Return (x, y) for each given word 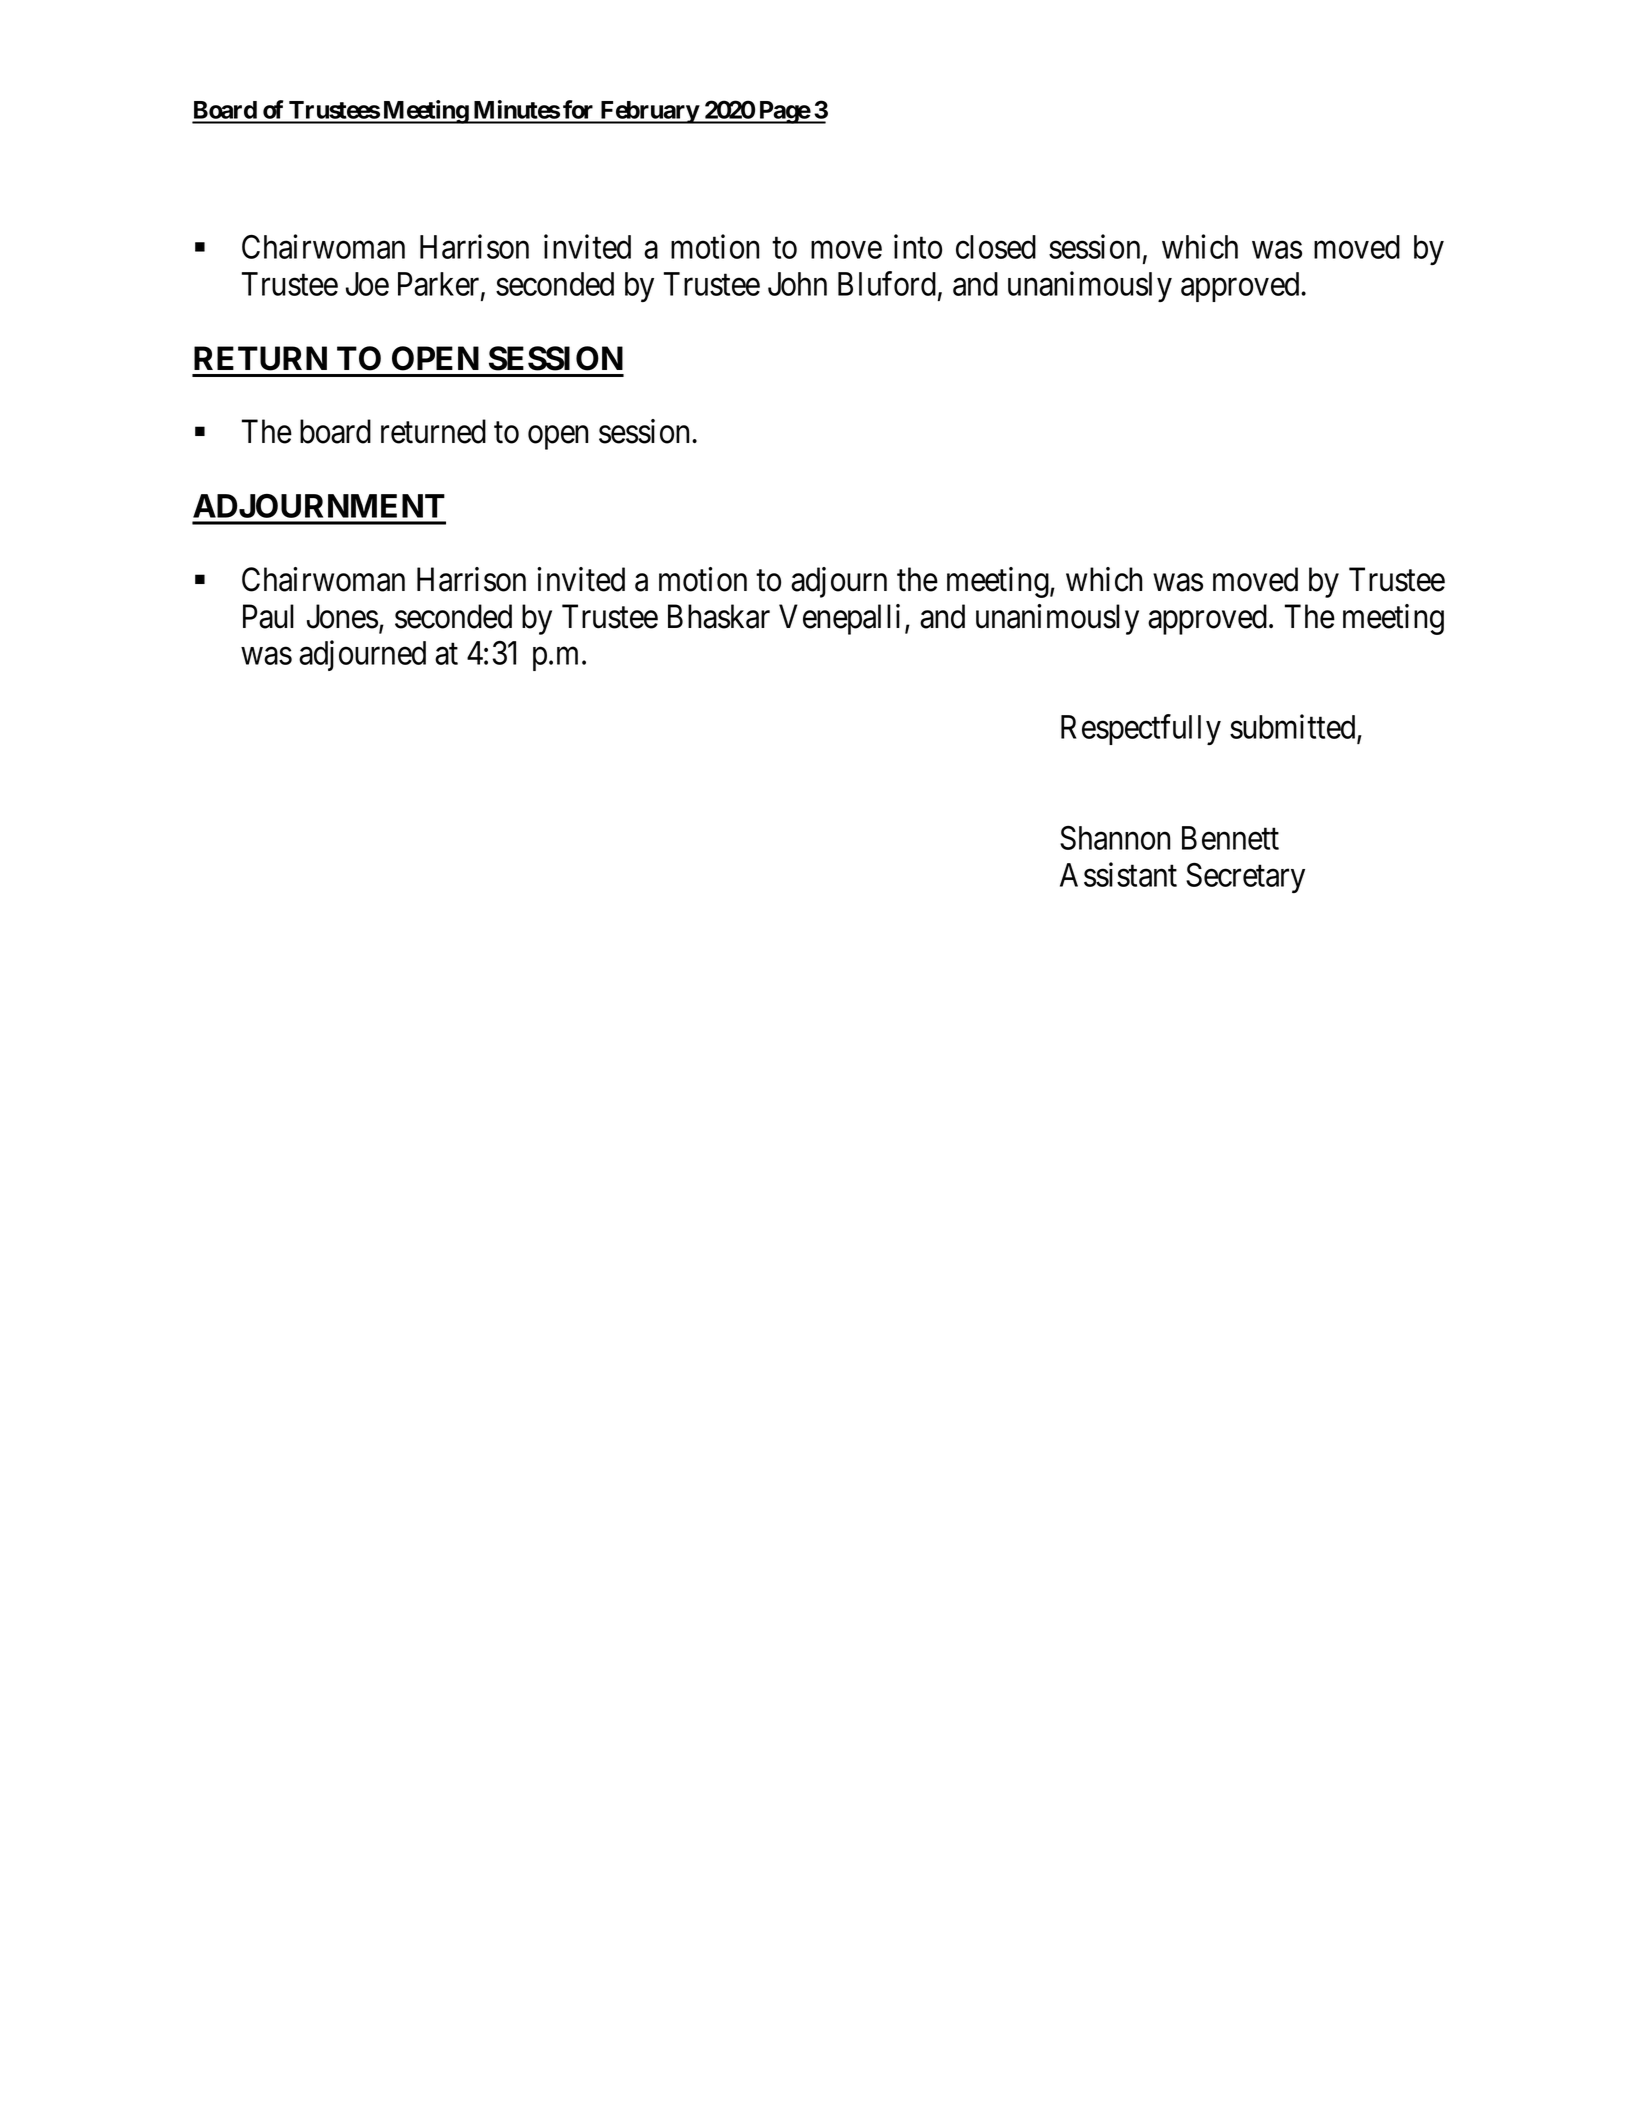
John (797, 284)
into (918, 246)
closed (996, 247)
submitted (1294, 728)
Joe (367, 284)
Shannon (1115, 838)
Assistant (1118, 874)
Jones (342, 616)
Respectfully (1141, 729)
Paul (268, 616)
